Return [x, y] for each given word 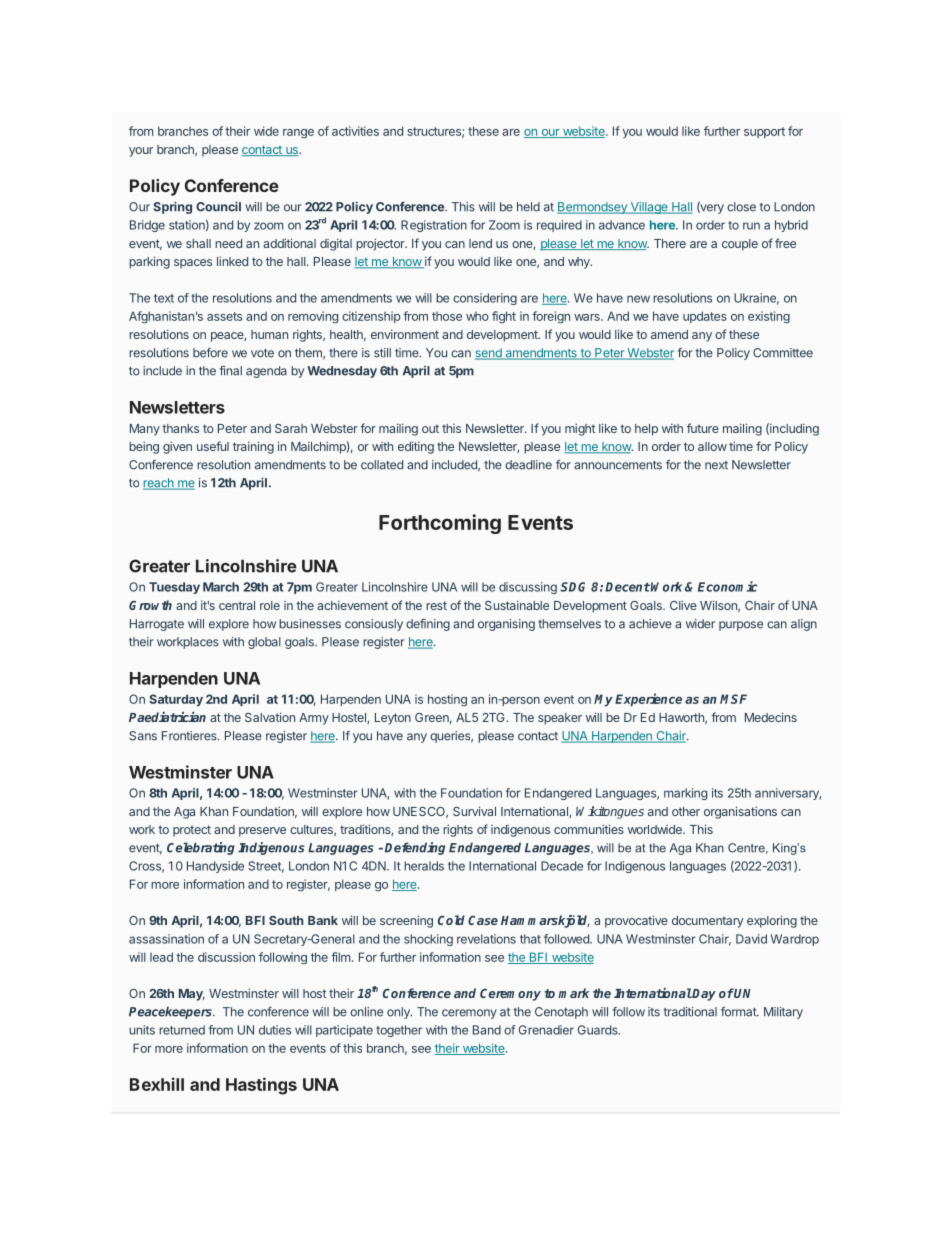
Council [218, 206]
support [764, 132]
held [528, 207]
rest [436, 605]
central [237, 605]
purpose [741, 626]
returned [182, 1030]
